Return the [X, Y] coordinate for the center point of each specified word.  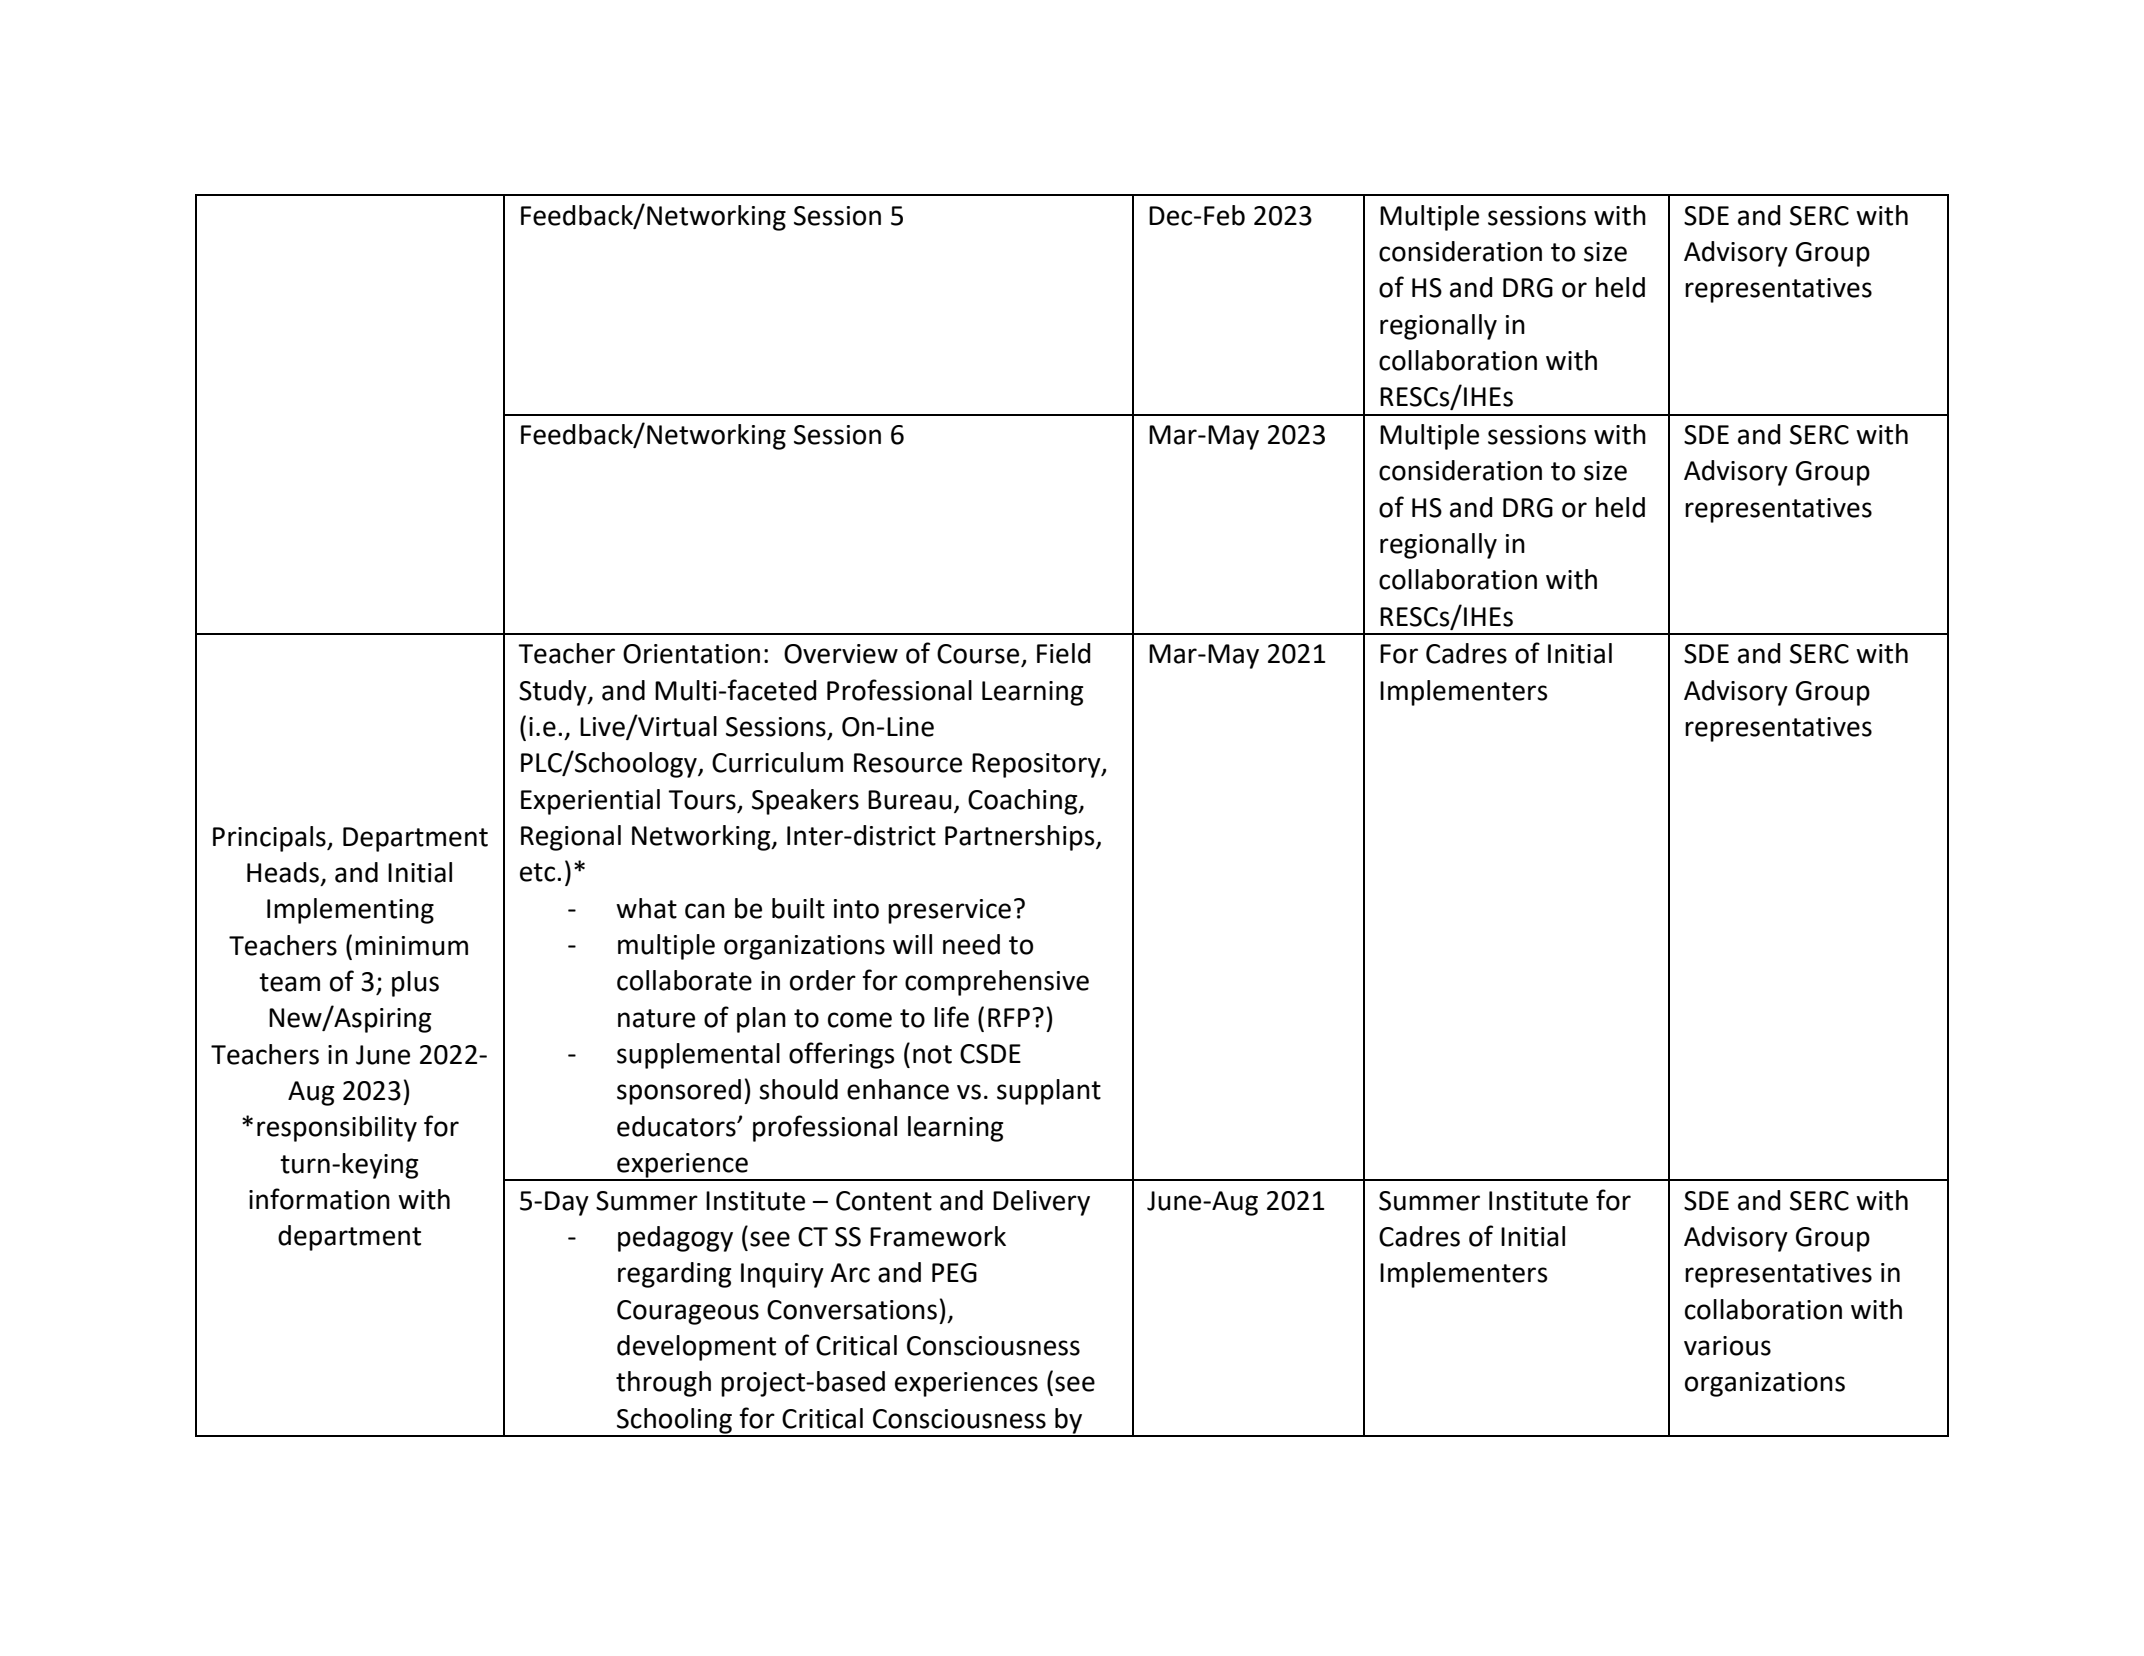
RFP [1009, 1017]
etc [539, 872]
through [663, 1384]
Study [554, 693]
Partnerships [1021, 838]
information [319, 1199]
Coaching [1024, 802]
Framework [938, 1236]
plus [415, 984]
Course [979, 655]
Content [884, 1201]
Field [1064, 653]
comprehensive [997, 983]
